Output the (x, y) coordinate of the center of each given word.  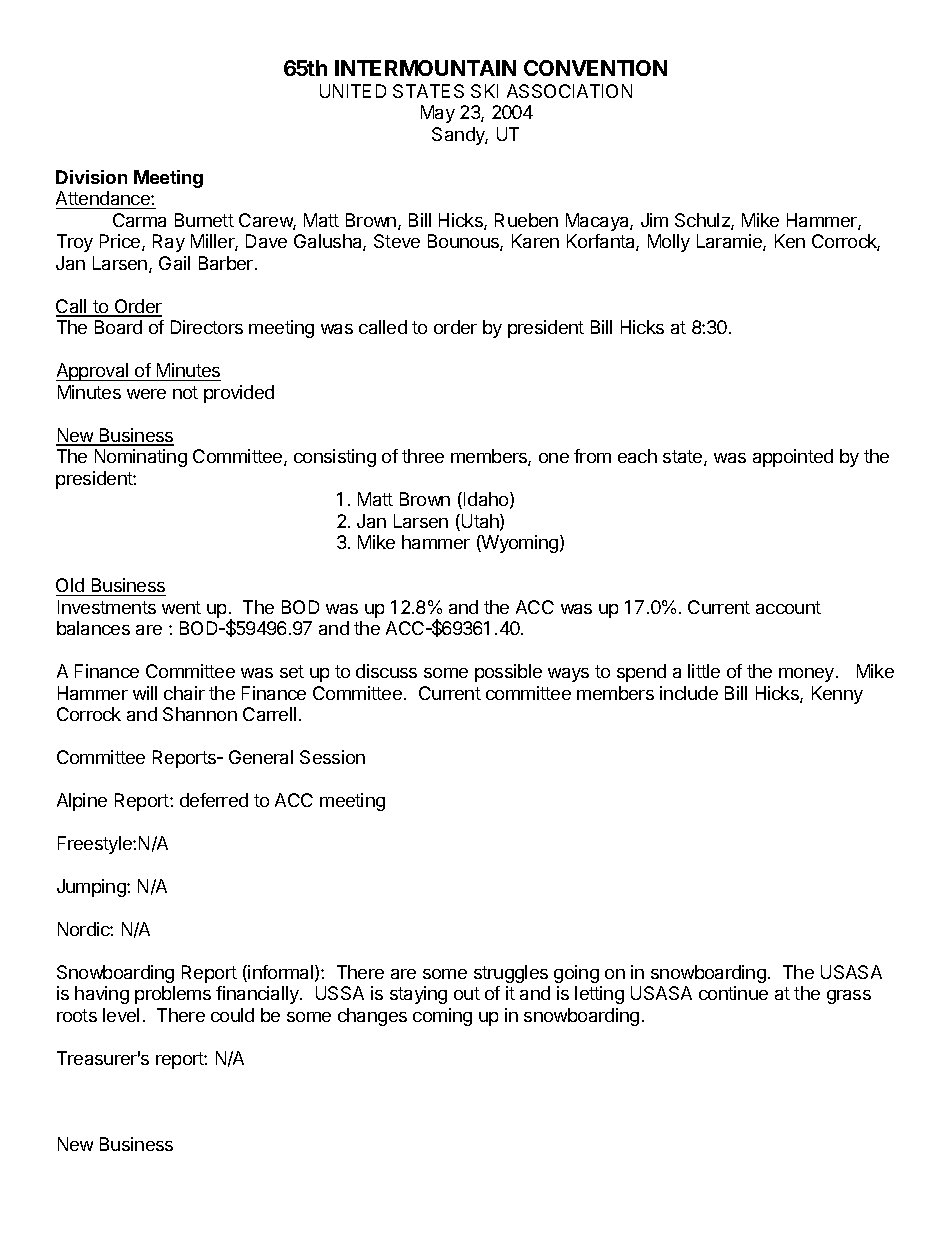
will (145, 693)
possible (508, 673)
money (806, 675)
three (423, 456)
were (146, 394)
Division (91, 177)
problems (173, 995)
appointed (793, 458)
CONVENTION (595, 68)
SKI (484, 91)
